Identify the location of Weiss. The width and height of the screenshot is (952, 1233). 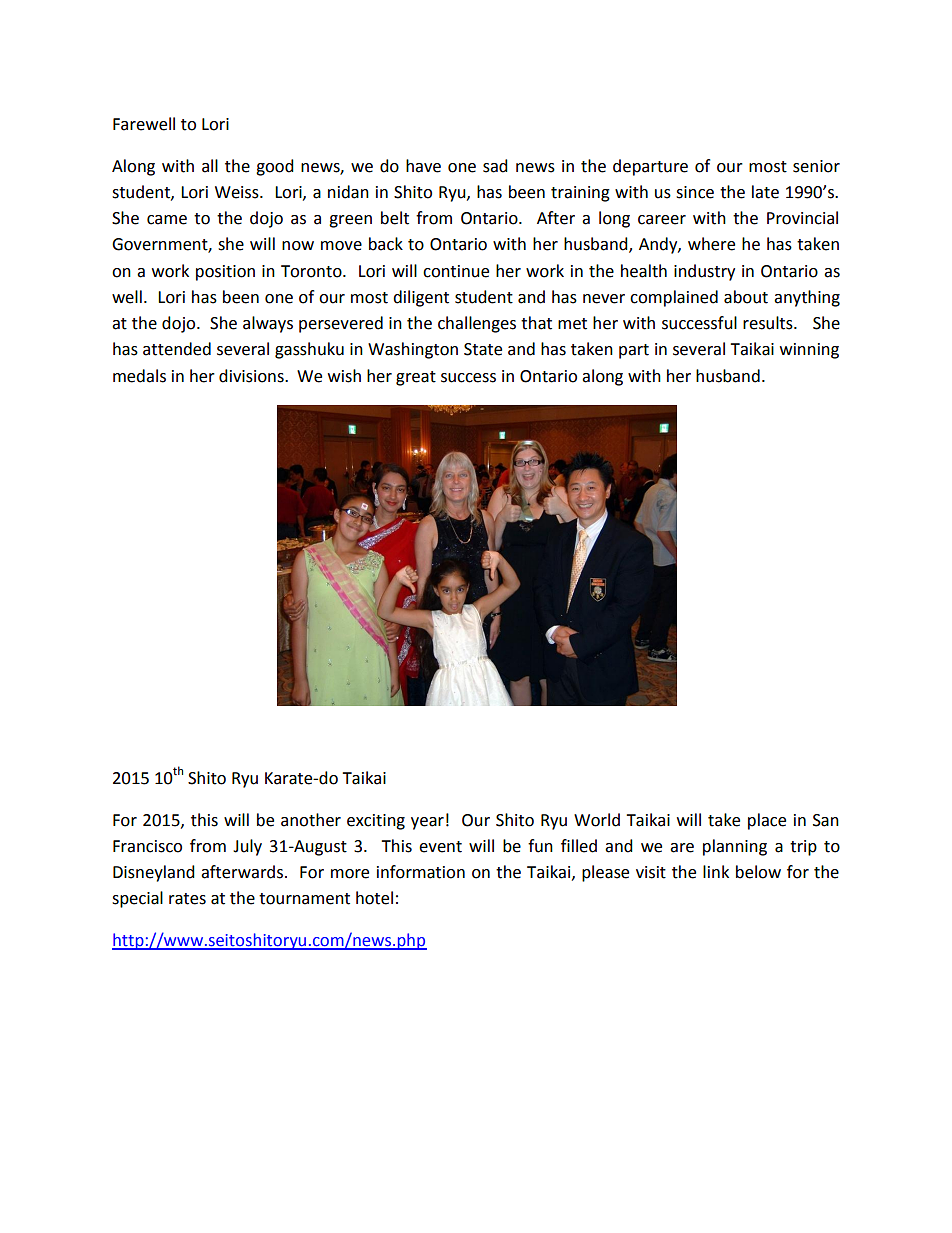
(238, 192).
